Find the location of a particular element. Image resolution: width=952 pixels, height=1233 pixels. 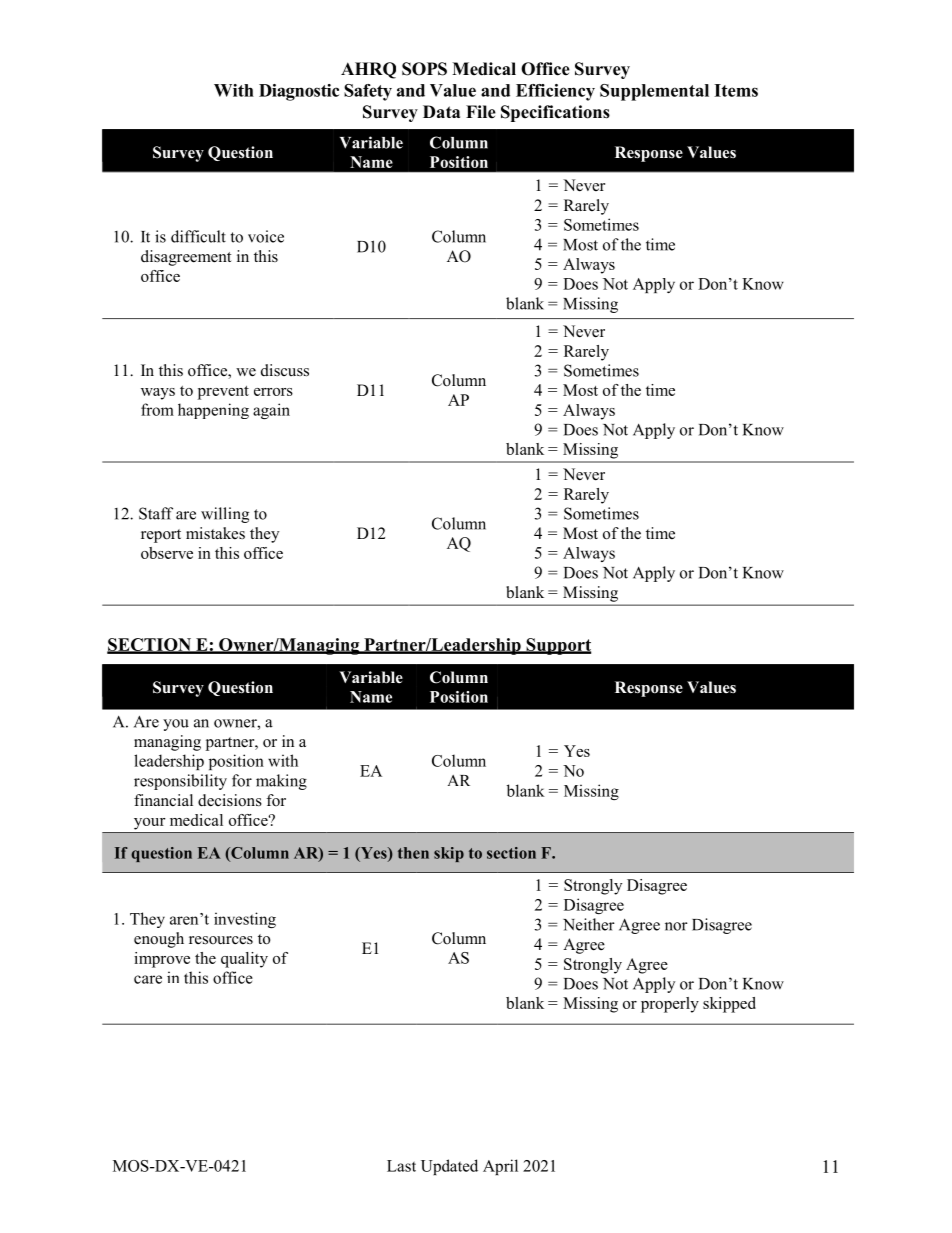

nor is located at coordinates (676, 926).
